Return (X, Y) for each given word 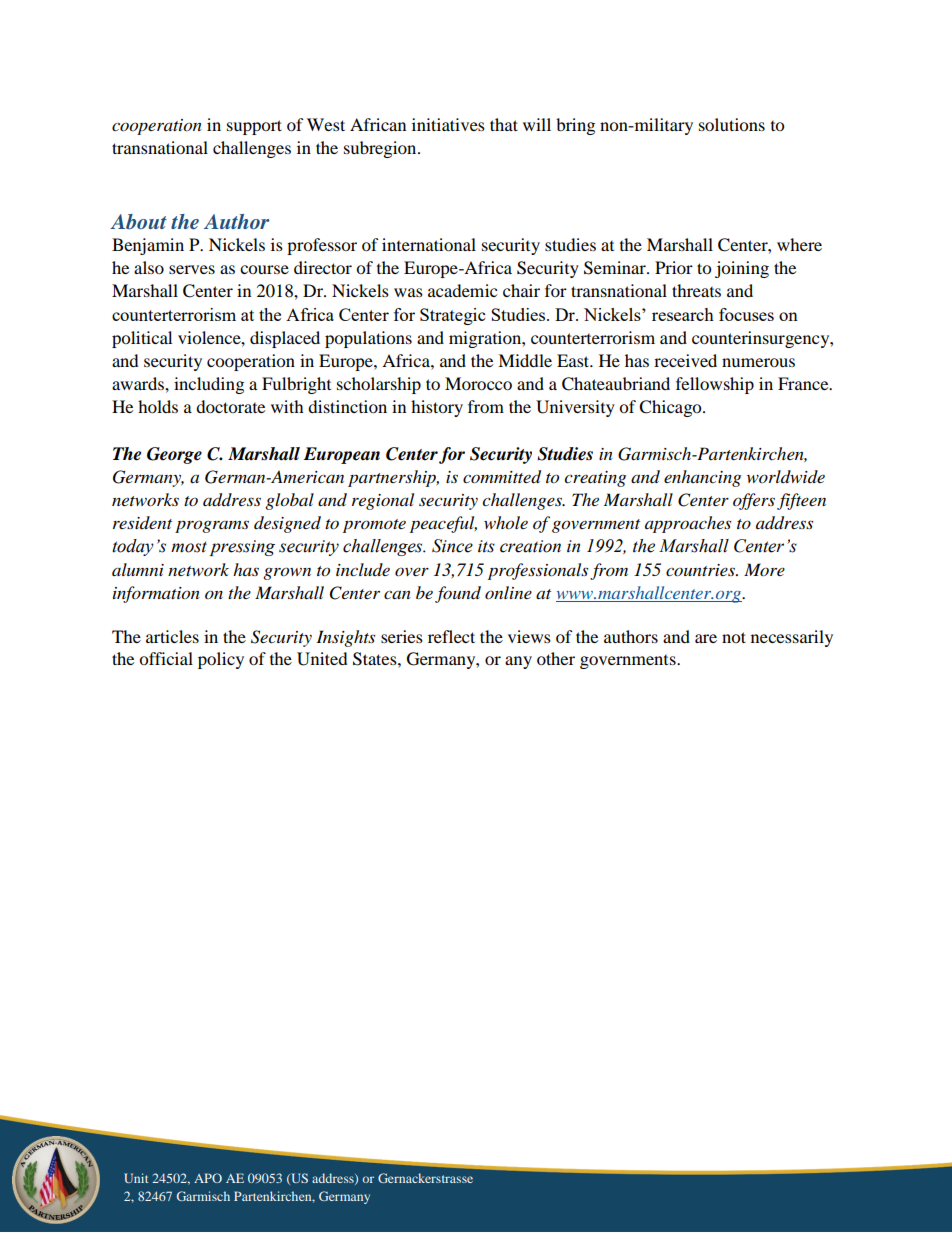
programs (212, 526)
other (556, 658)
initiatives (448, 124)
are (706, 638)
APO (208, 1178)
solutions (732, 124)
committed (502, 477)
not (734, 637)
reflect (451, 636)
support (254, 127)
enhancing (702, 478)
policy (221, 660)
